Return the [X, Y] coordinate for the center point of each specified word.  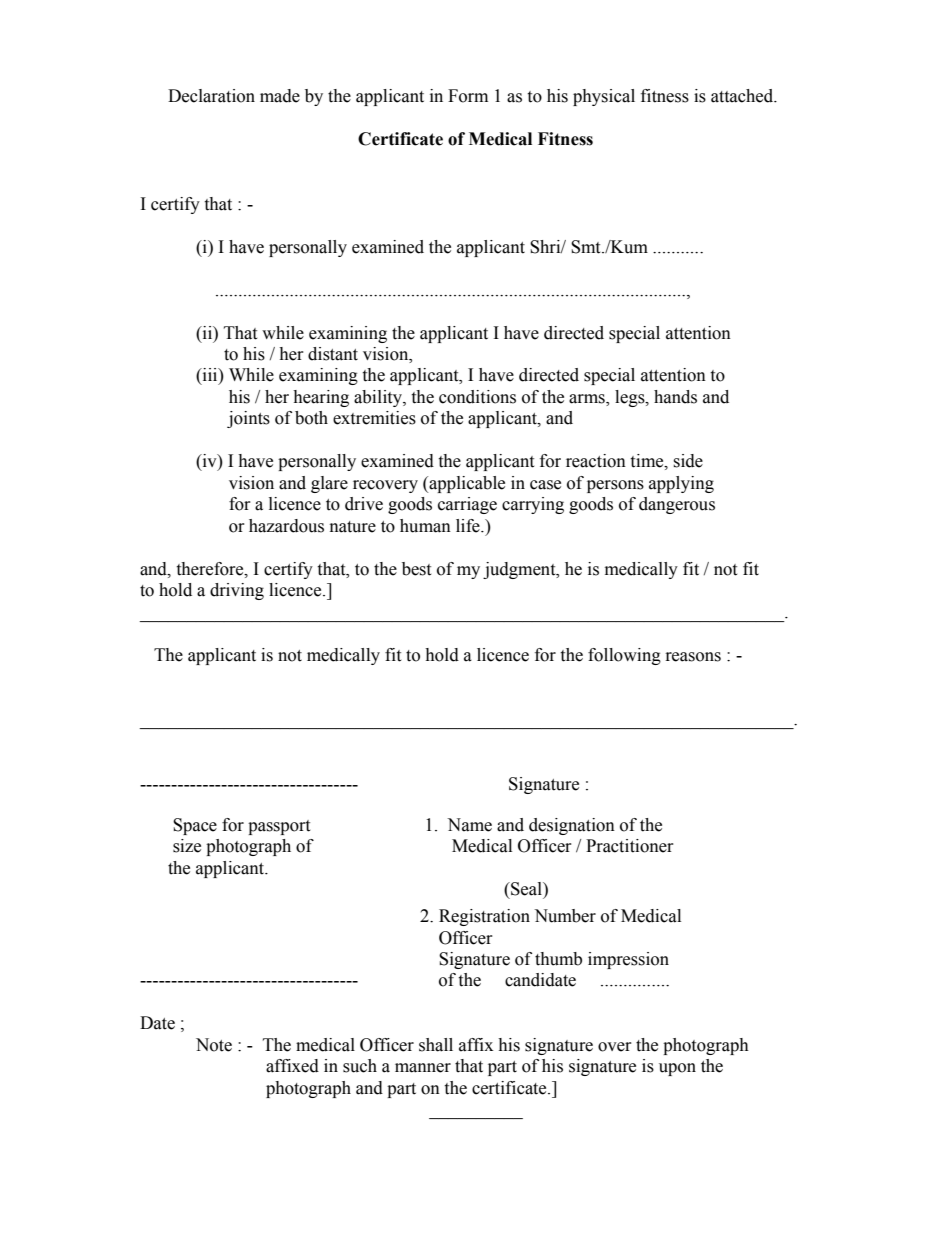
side [688, 461]
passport [279, 827]
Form [468, 96]
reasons [693, 657]
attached [743, 96]
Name [469, 825]
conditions [477, 397]
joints [248, 419]
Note [214, 1045]
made [280, 96]
